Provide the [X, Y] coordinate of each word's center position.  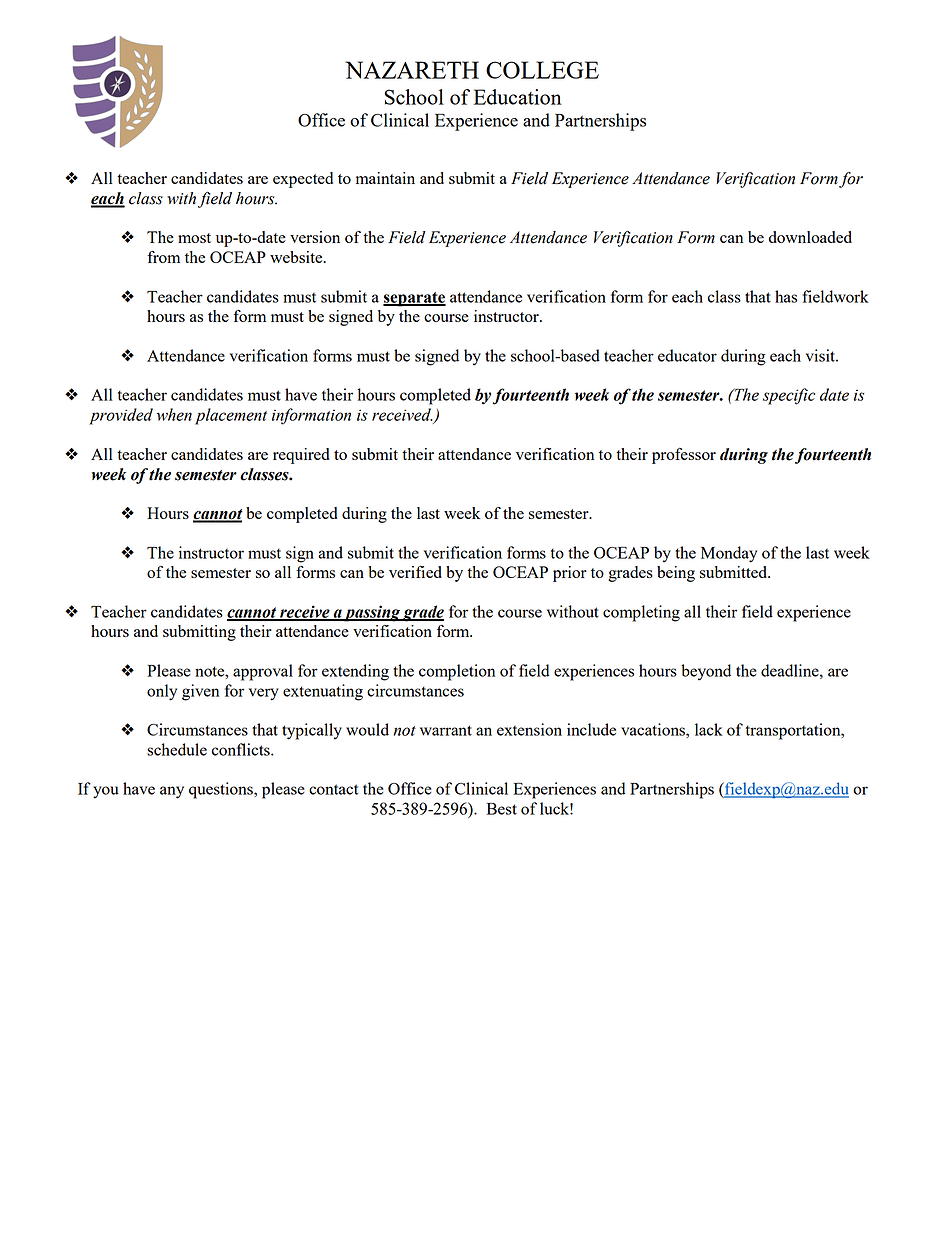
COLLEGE [542, 70]
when [174, 414]
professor [684, 456]
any [172, 792]
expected [303, 180]
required [301, 456]
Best [502, 809]
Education [518, 97]
